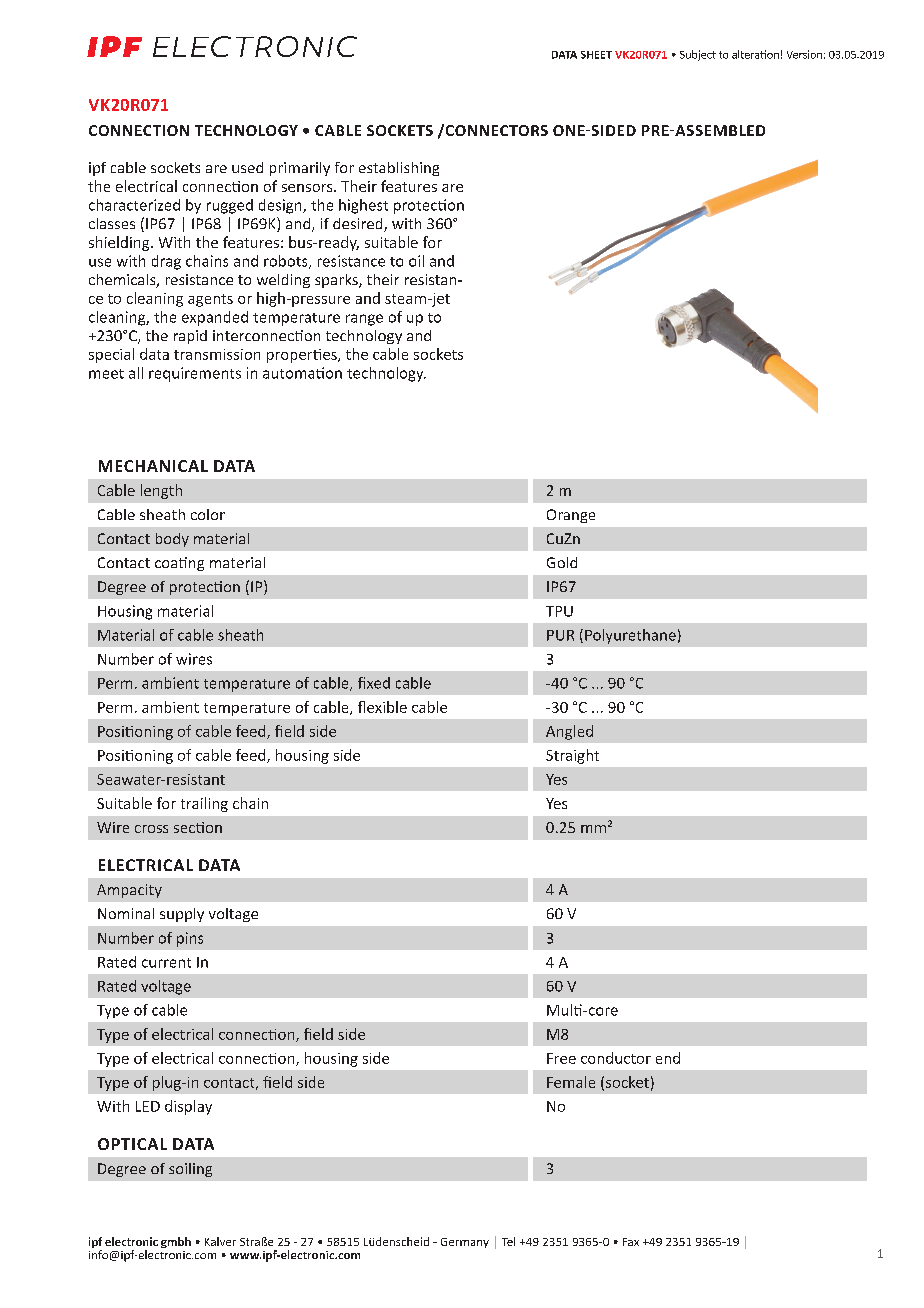 Image resolution: width=924 pixels, height=1308 pixels. Describe the element at coordinates (465, 1243) in the image. I see `Germany` at that location.
